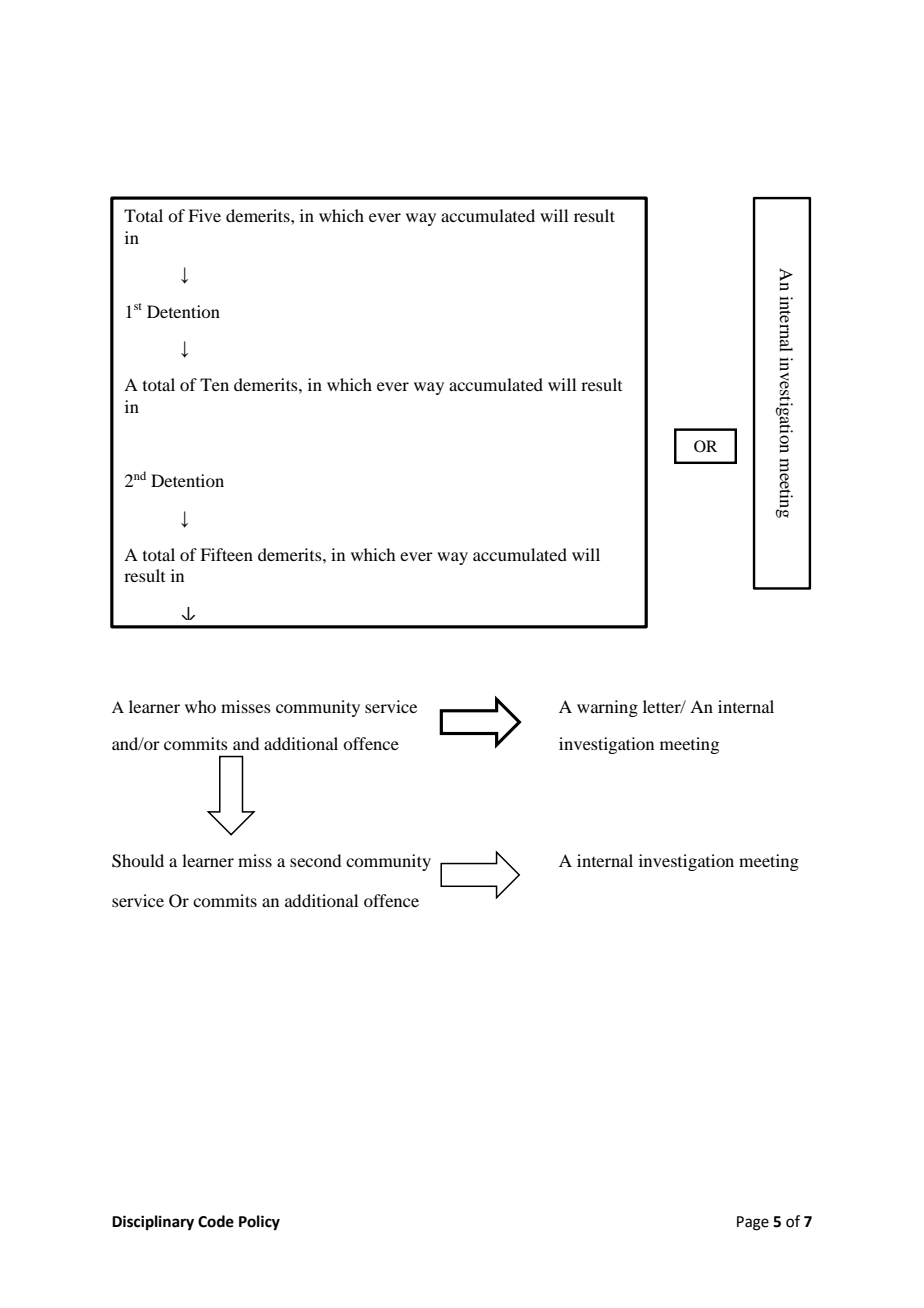 The width and height of the document is (924, 1308). I want to click on Code, so click(216, 1221).
